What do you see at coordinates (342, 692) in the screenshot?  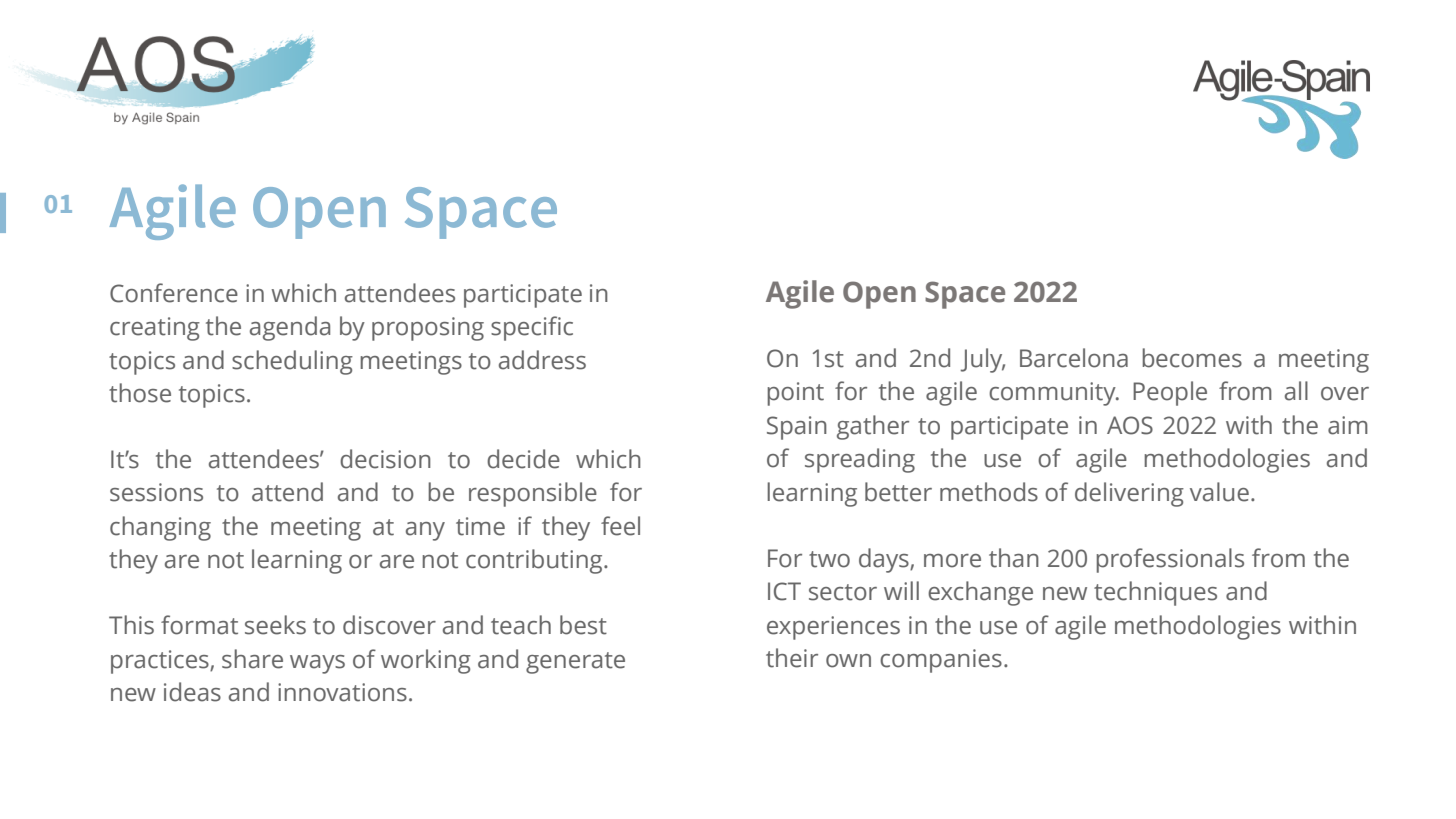 I see `innovations` at bounding box center [342, 692].
